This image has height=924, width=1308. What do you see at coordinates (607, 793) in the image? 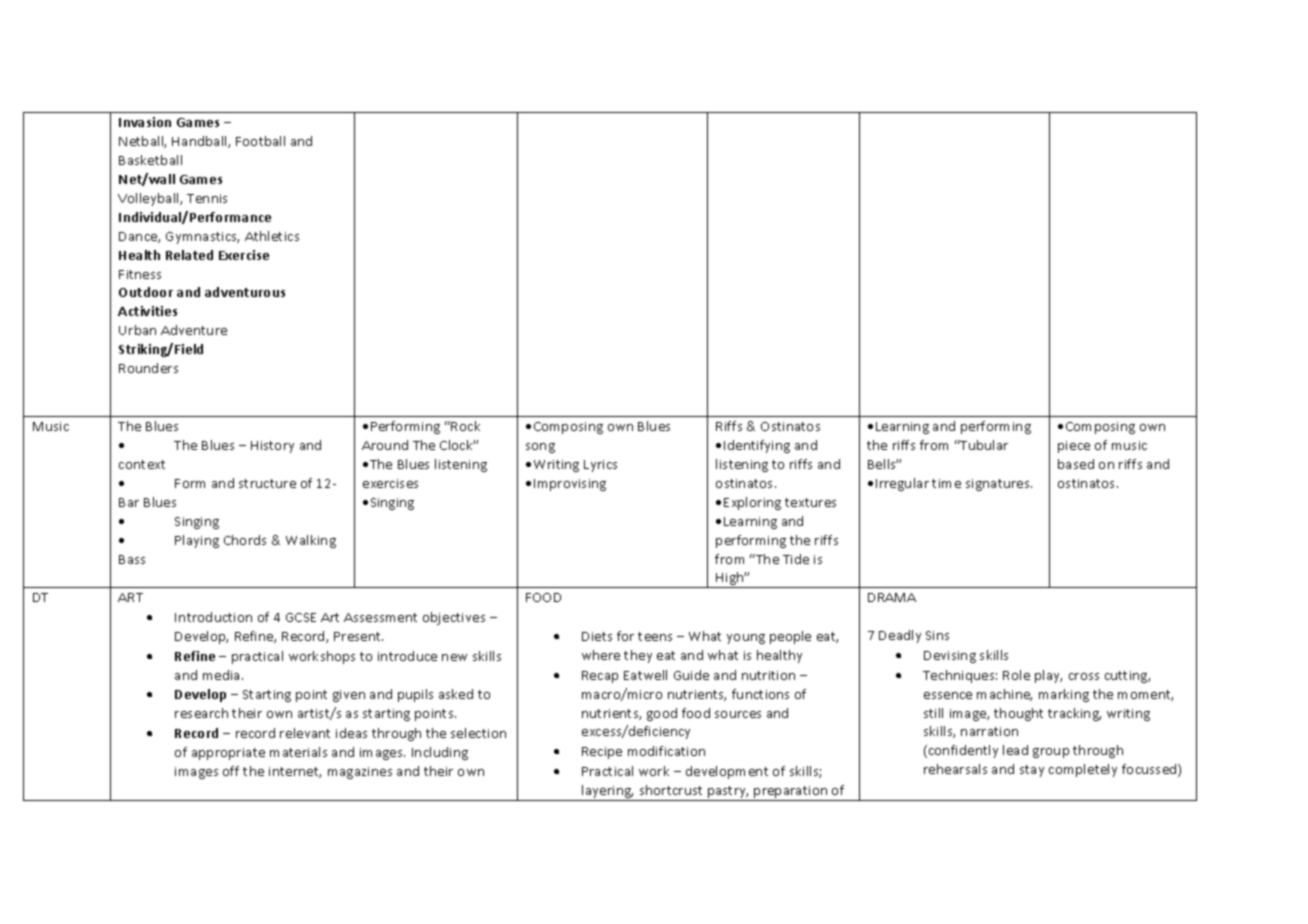
I see `layering` at bounding box center [607, 793].
